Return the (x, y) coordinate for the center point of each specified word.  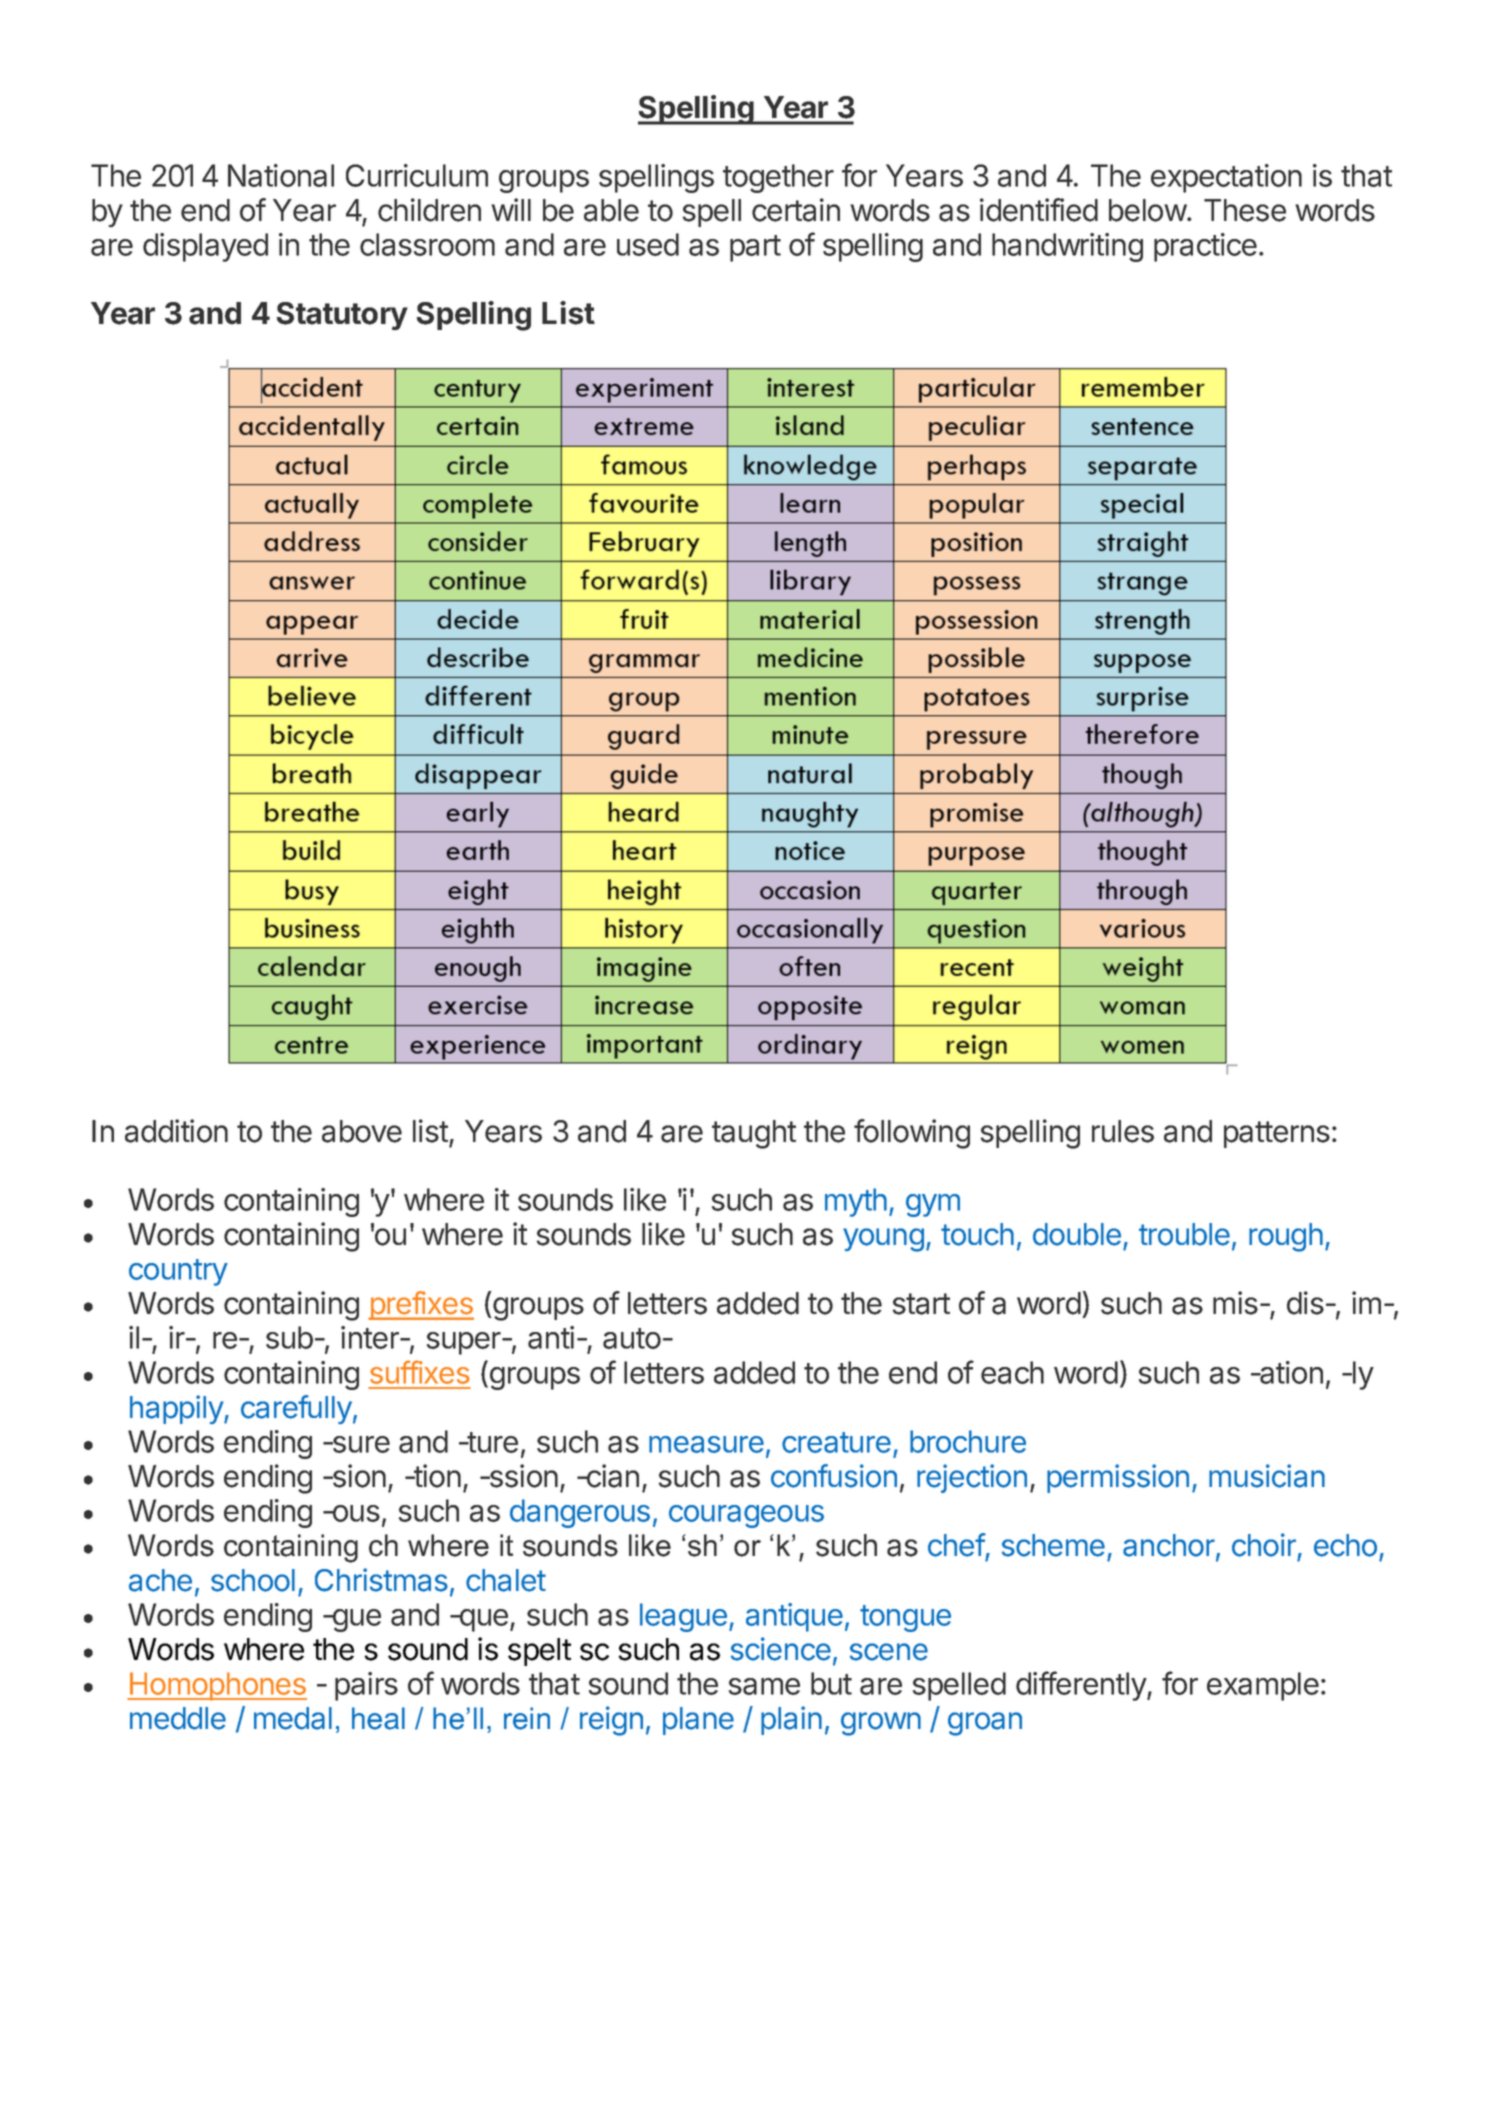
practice (1205, 247)
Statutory (342, 316)
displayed (205, 247)
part (755, 248)
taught (754, 1134)
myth (856, 1202)
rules (1123, 1131)
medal (293, 1718)
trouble (1184, 1234)
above (362, 1131)
